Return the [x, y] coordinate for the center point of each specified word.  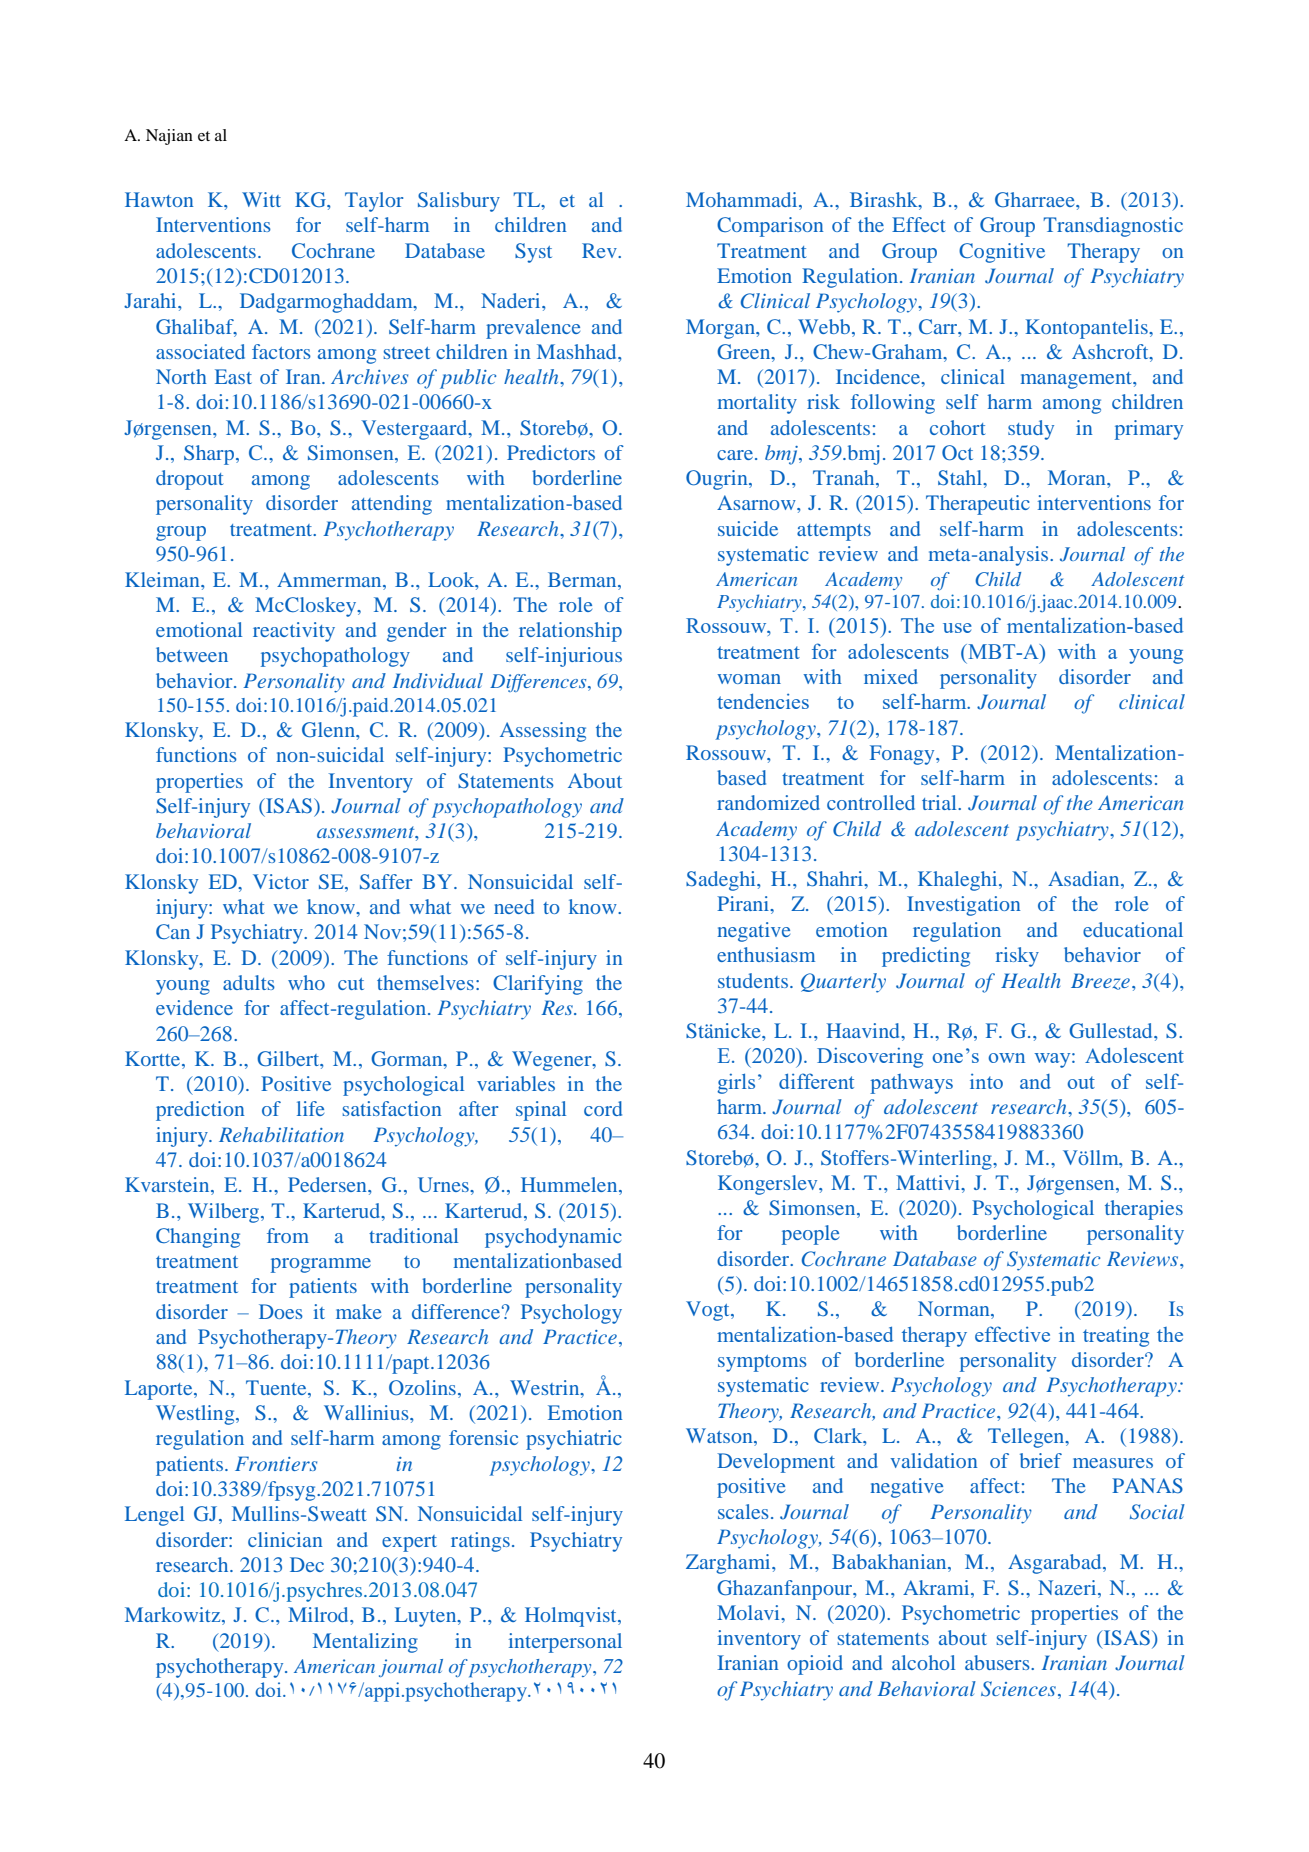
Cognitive [1002, 253]
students [753, 980]
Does [281, 1311]
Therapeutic [978, 505]
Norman [955, 1310]
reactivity [294, 632]
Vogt [709, 1311]
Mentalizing [365, 1643]
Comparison [770, 227]
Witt [261, 199]
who [306, 982]
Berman [583, 579]
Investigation [963, 906]
